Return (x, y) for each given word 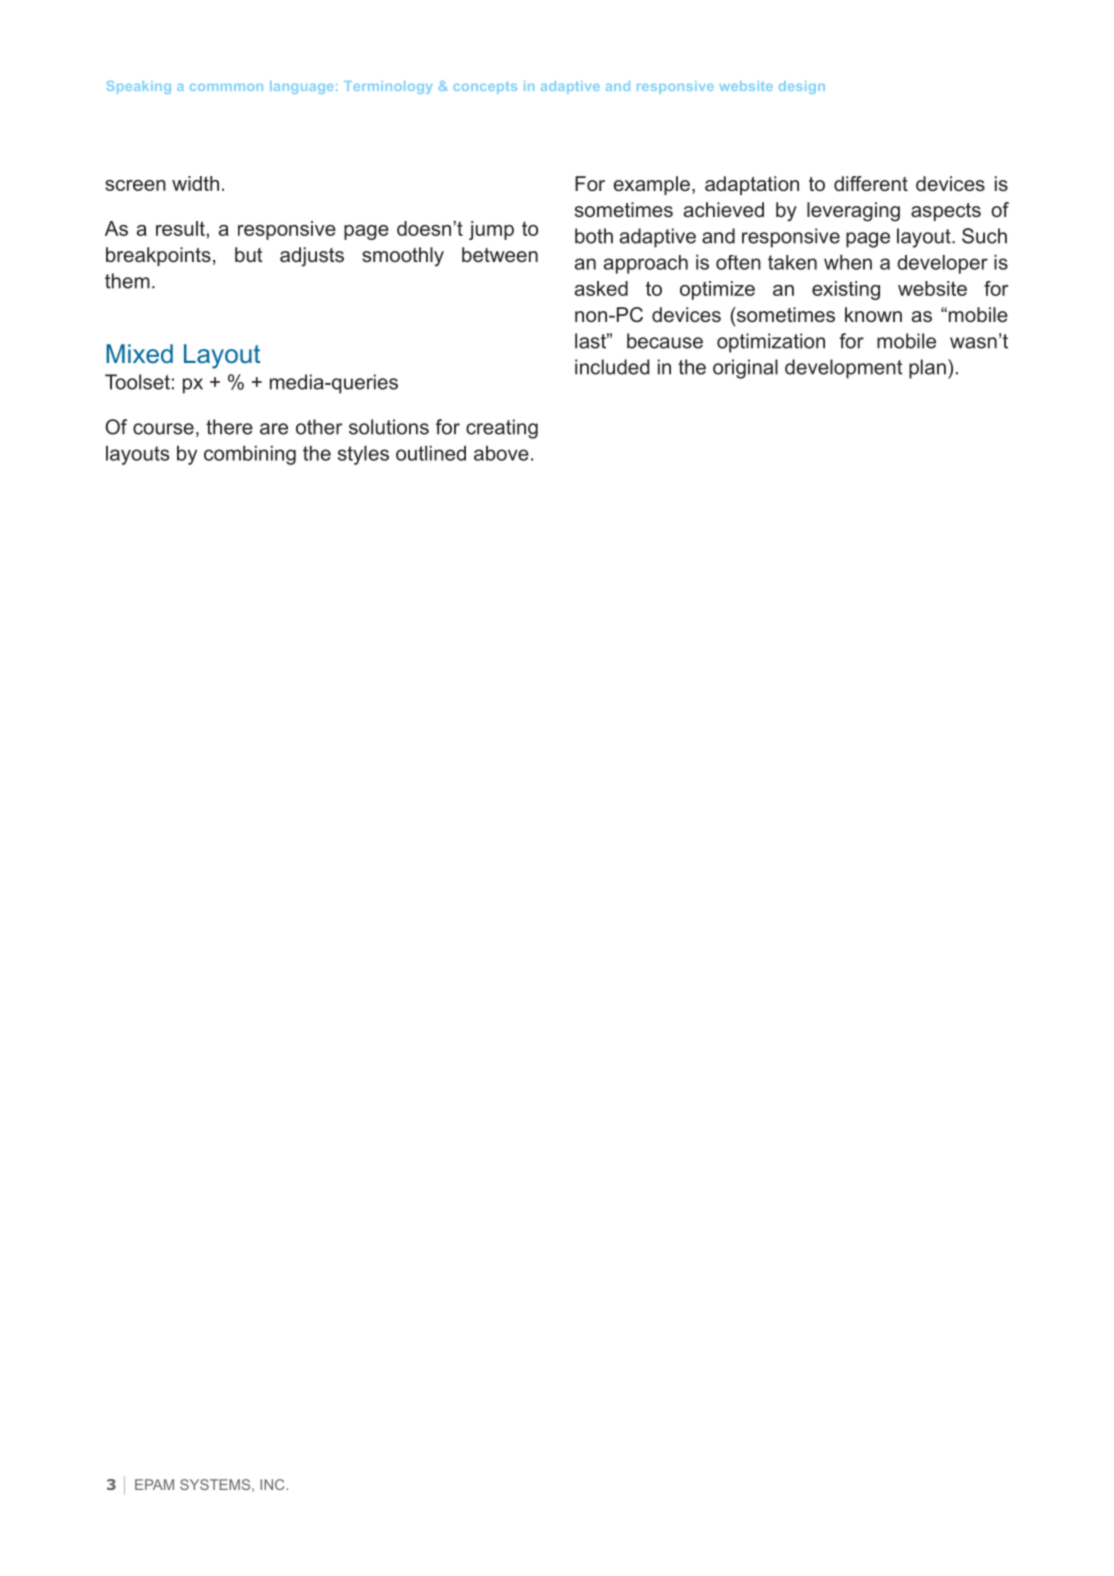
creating (502, 429)
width (195, 183)
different (871, 183)
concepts (485, 87)
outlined (431, 453)
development (843, 369)
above (501, 453)
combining (250, 455)
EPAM (154, 1484)
